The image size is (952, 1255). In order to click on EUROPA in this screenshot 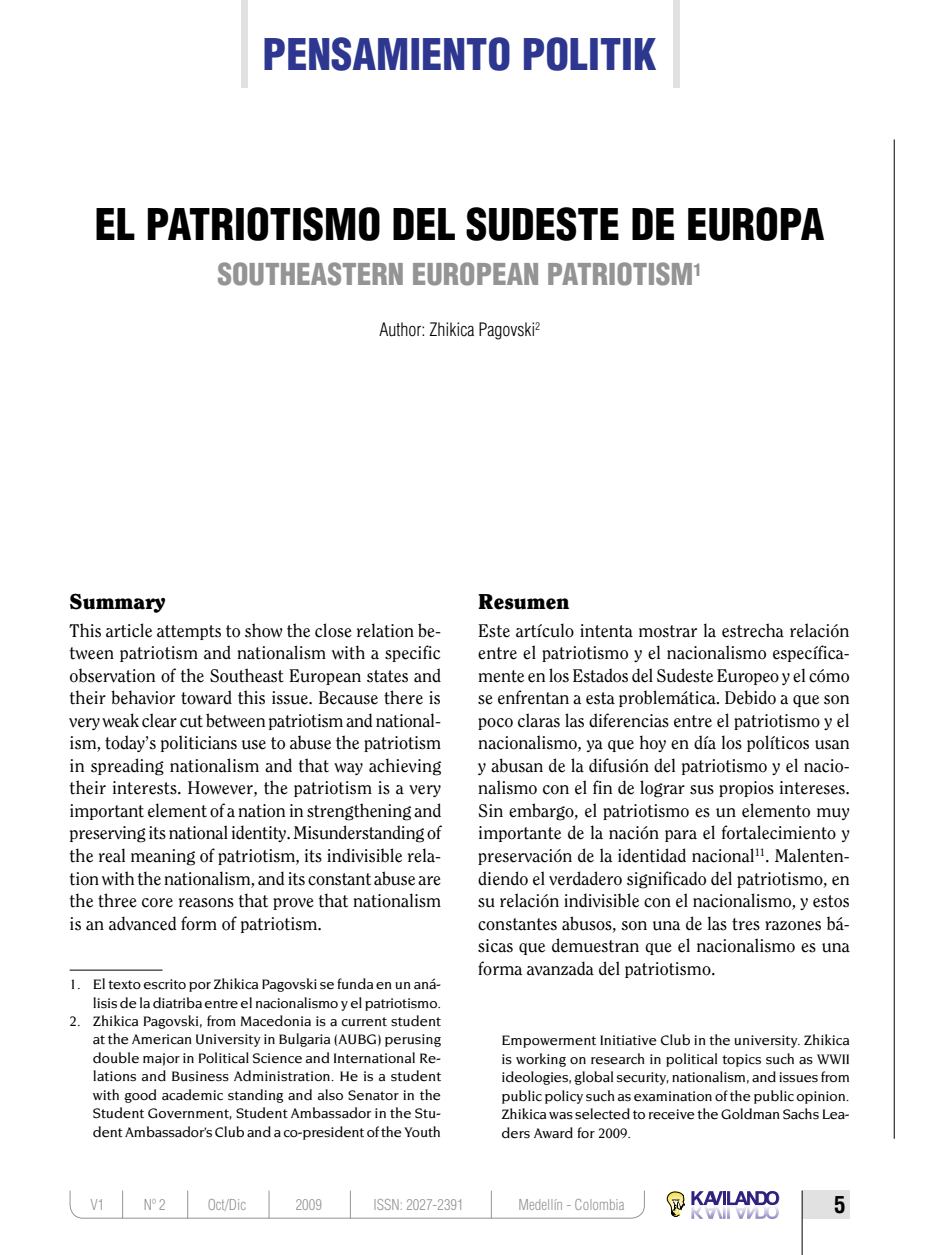, I will do `click(756, 224)`.
